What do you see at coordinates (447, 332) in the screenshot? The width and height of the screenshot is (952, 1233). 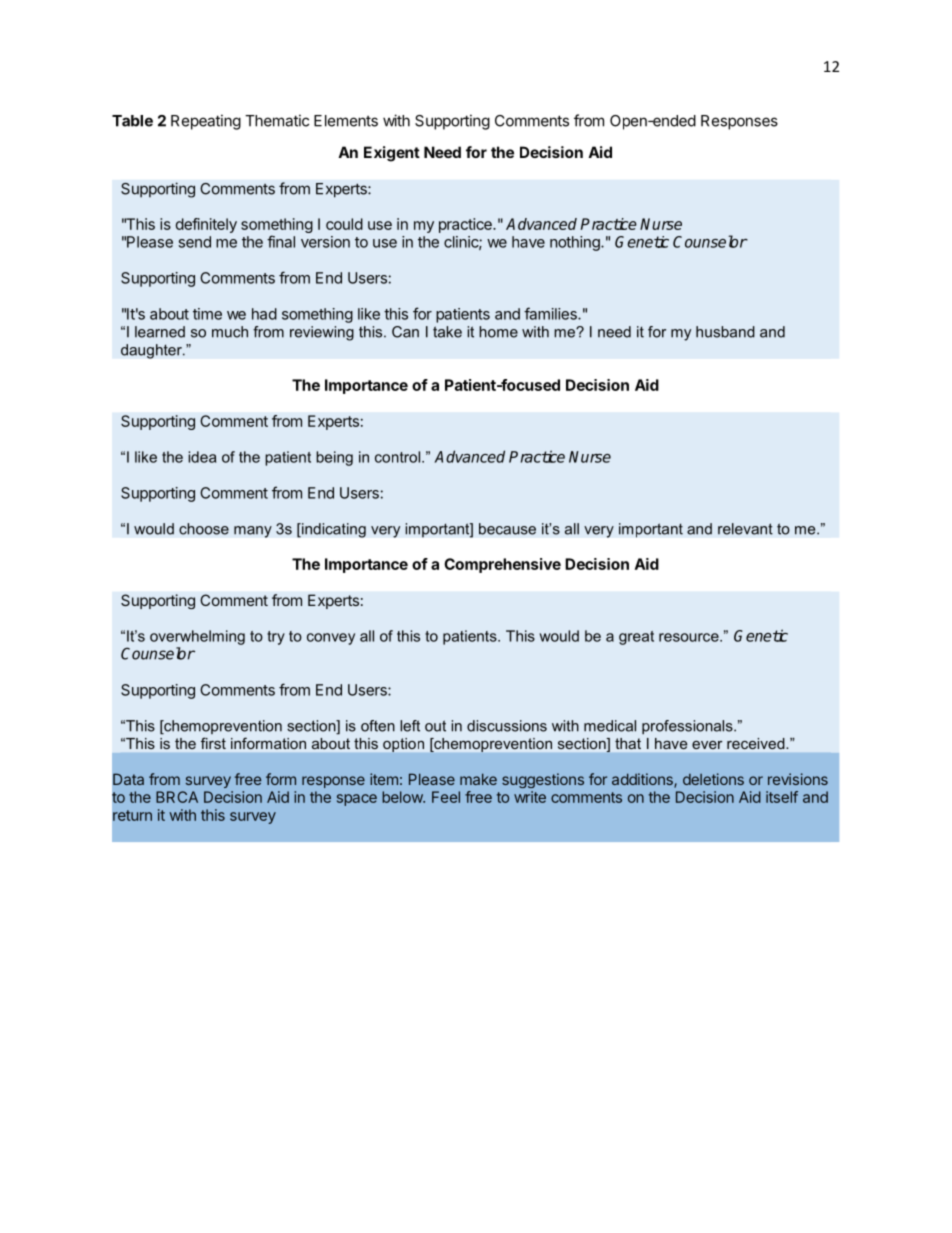 I see `take` at bounding box center [447, 332].
